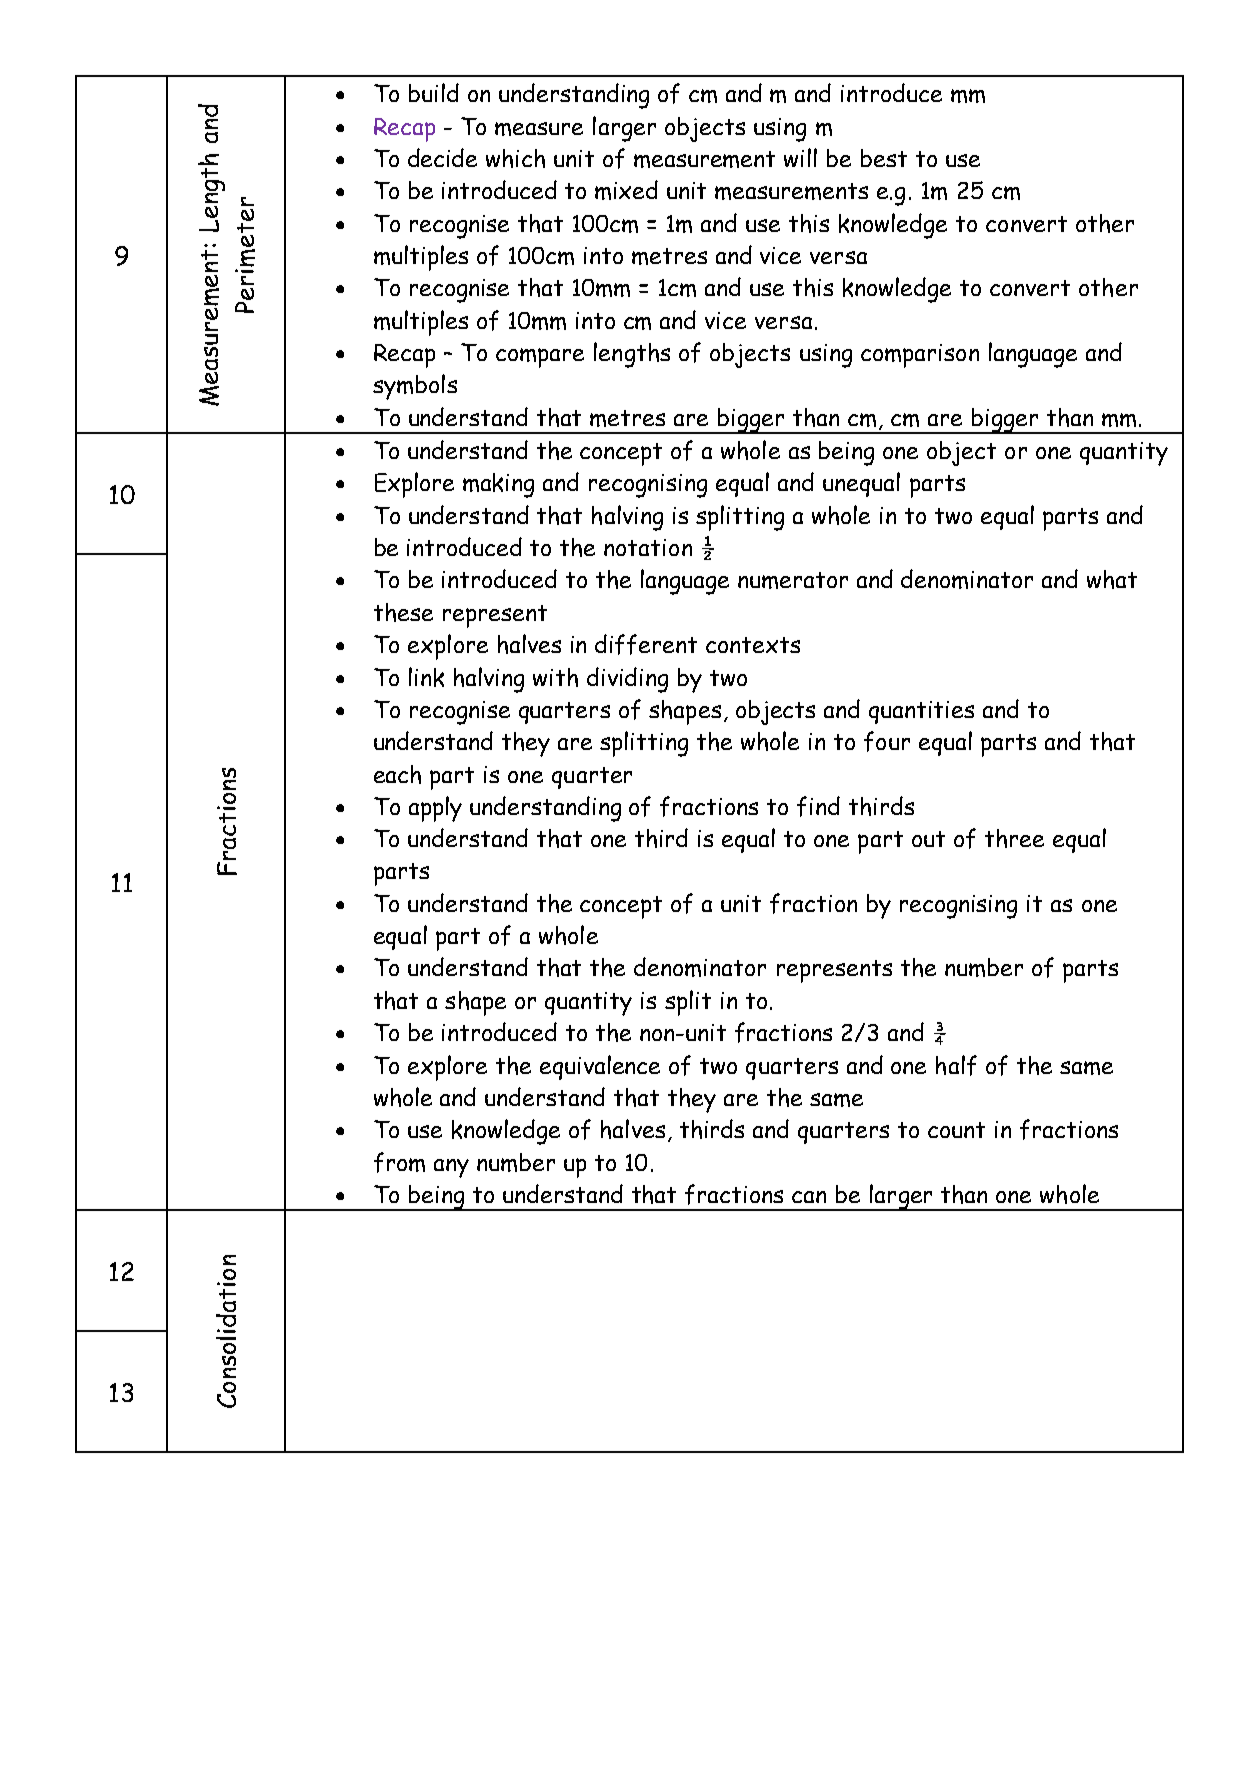  Describe the element at coordinates (818, 806) in the image. I see `find` at that location.
